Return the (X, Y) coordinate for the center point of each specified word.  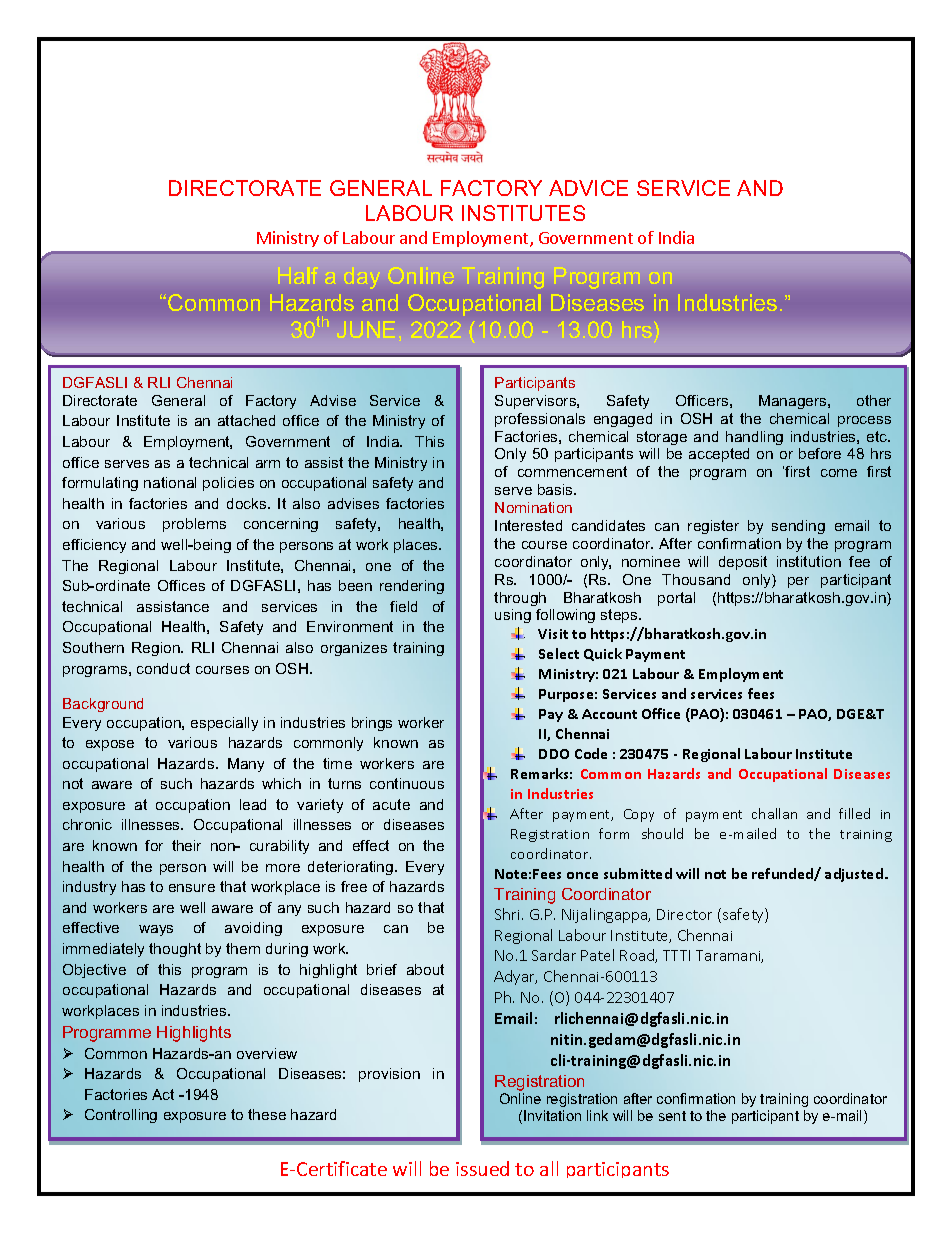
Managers (794, 402)
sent (672, 1116)
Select (559, 653)
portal (676, 599)
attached (246, 420)
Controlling (121, 1116)
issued (482, 1168)
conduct (163, 668)
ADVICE (588, 188)
